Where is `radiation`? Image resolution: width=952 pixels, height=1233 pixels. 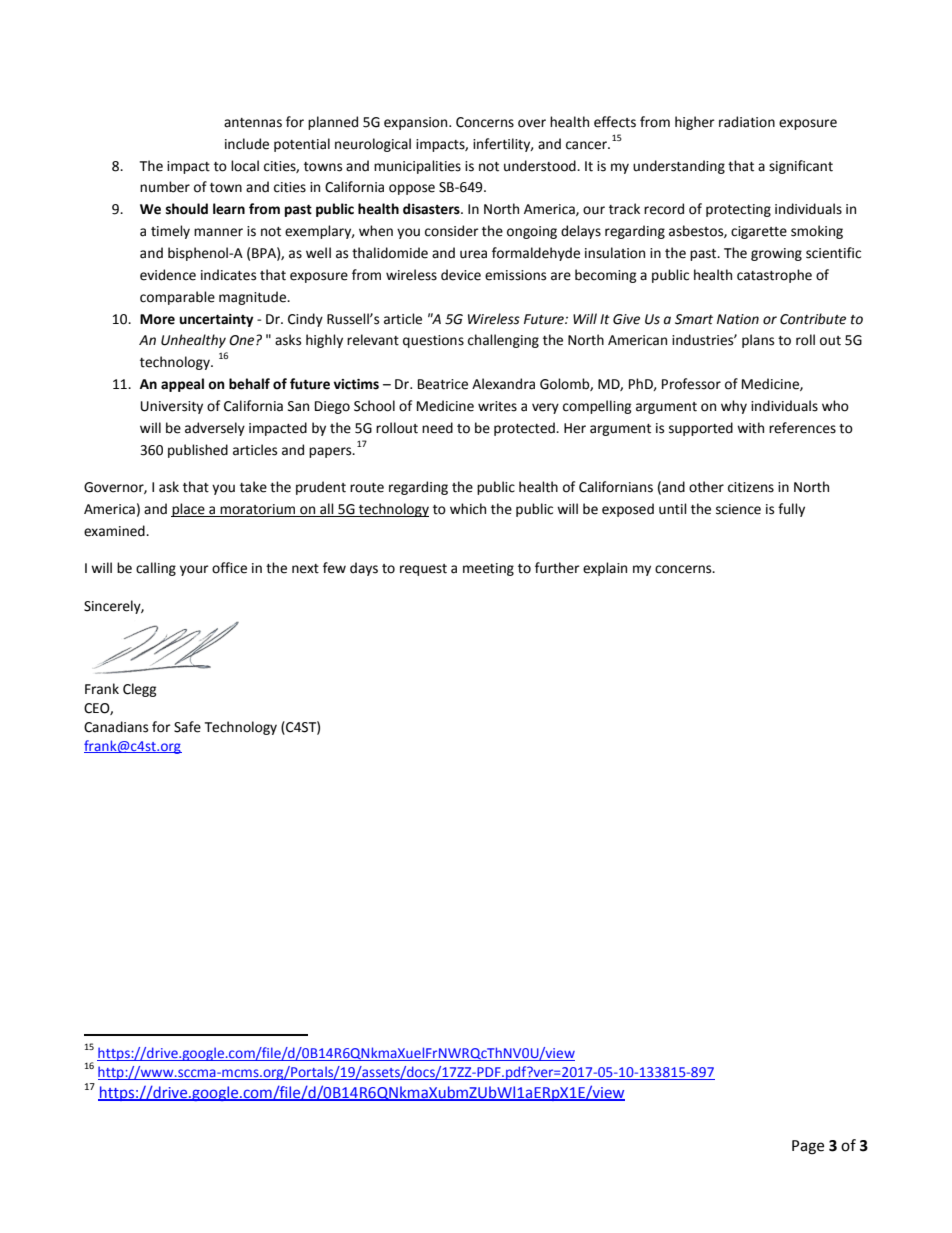 radiation is located at coordinates (747, 122).
